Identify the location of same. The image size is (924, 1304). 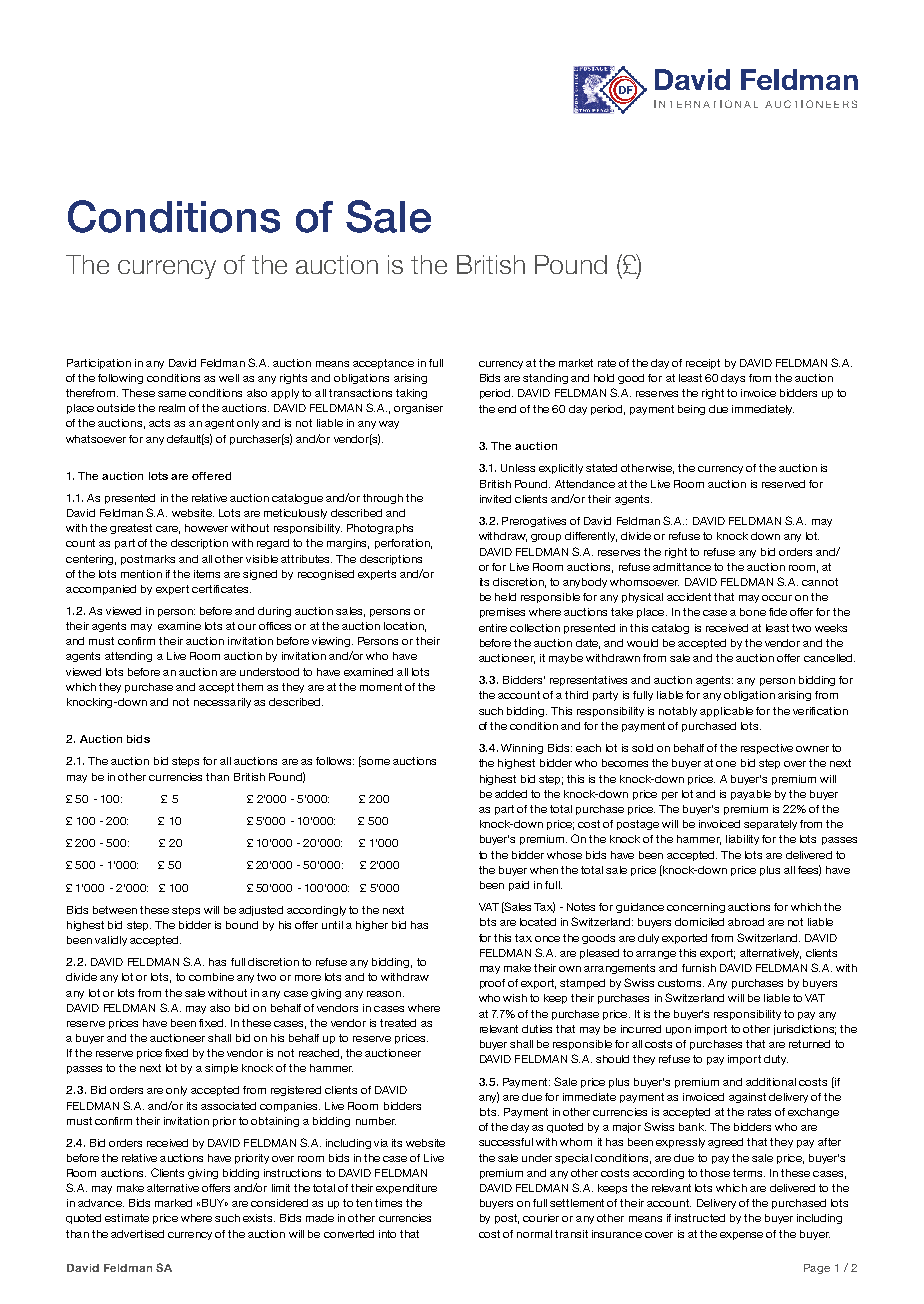
(172, 394).
